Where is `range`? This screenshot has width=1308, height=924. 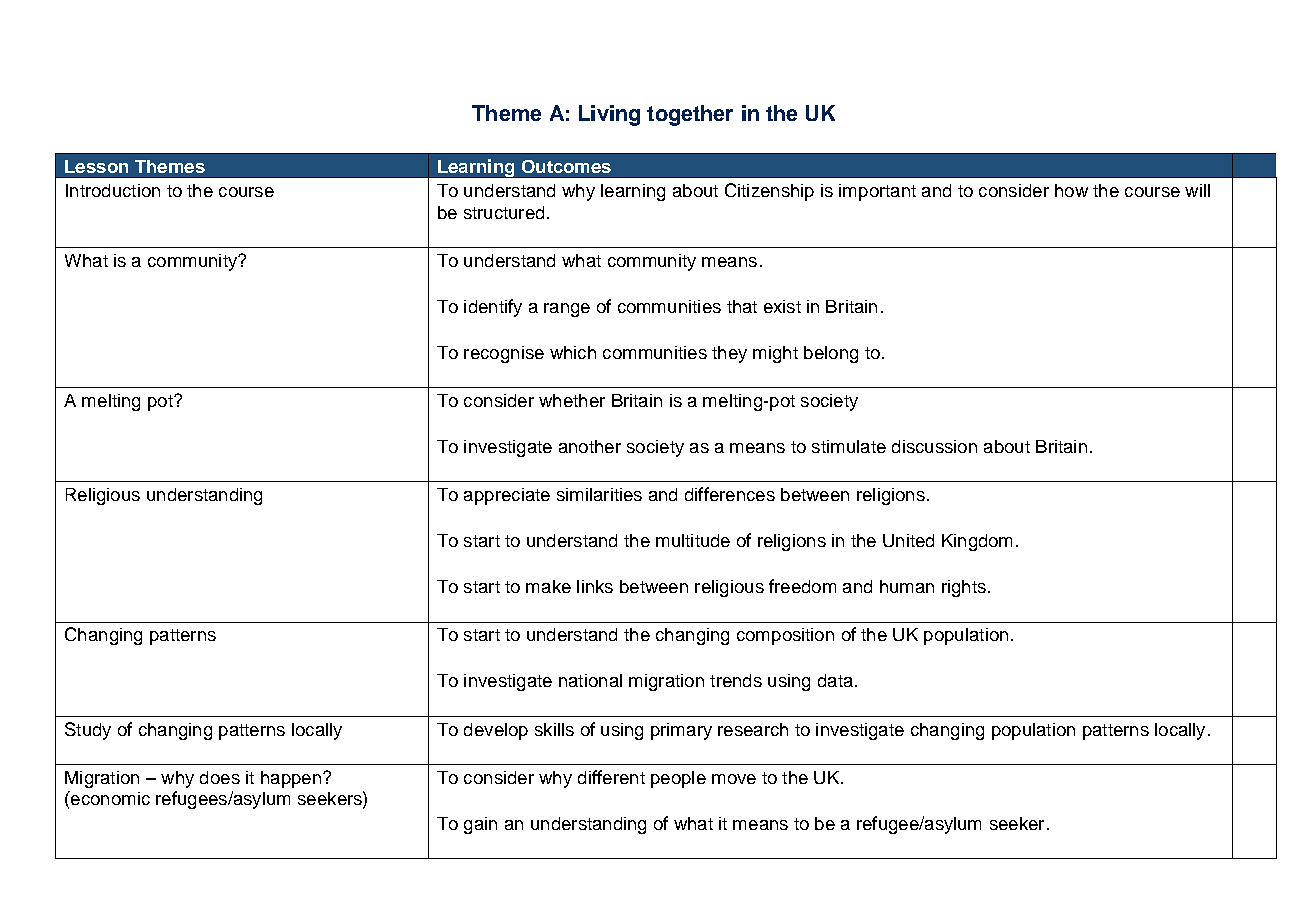 range is located at coordinates (567, 310).
